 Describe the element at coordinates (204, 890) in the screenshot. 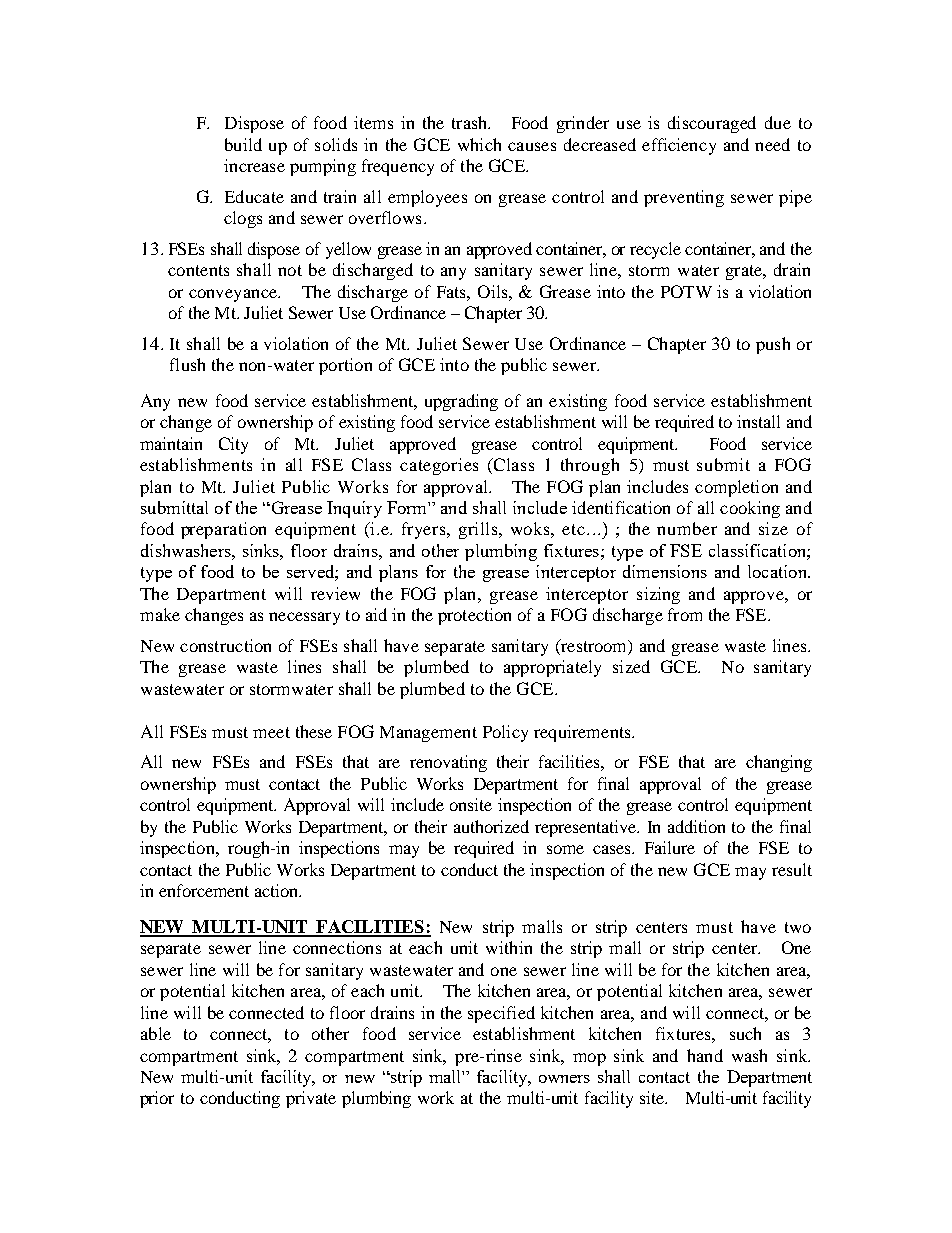

I see `enforcement` at that location.
